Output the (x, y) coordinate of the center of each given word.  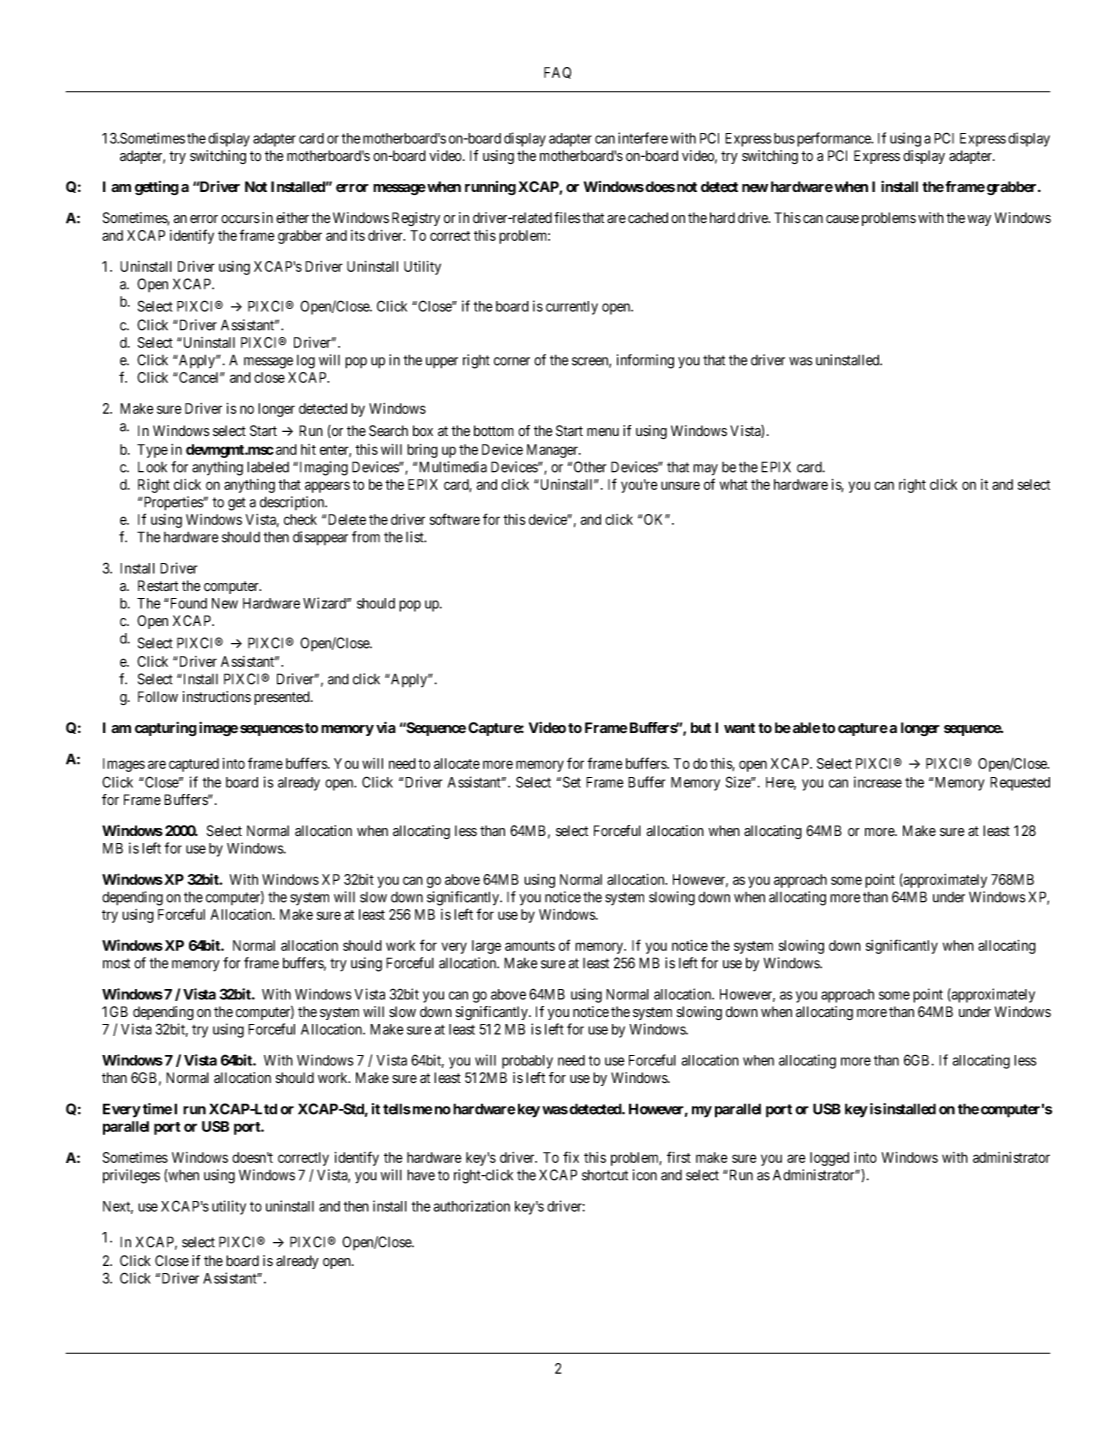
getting (157, 188)
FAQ (557, 73)
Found (187, 603)
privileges (131, 1176)
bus (784, 138)
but (701, 727)
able (805, 728)
